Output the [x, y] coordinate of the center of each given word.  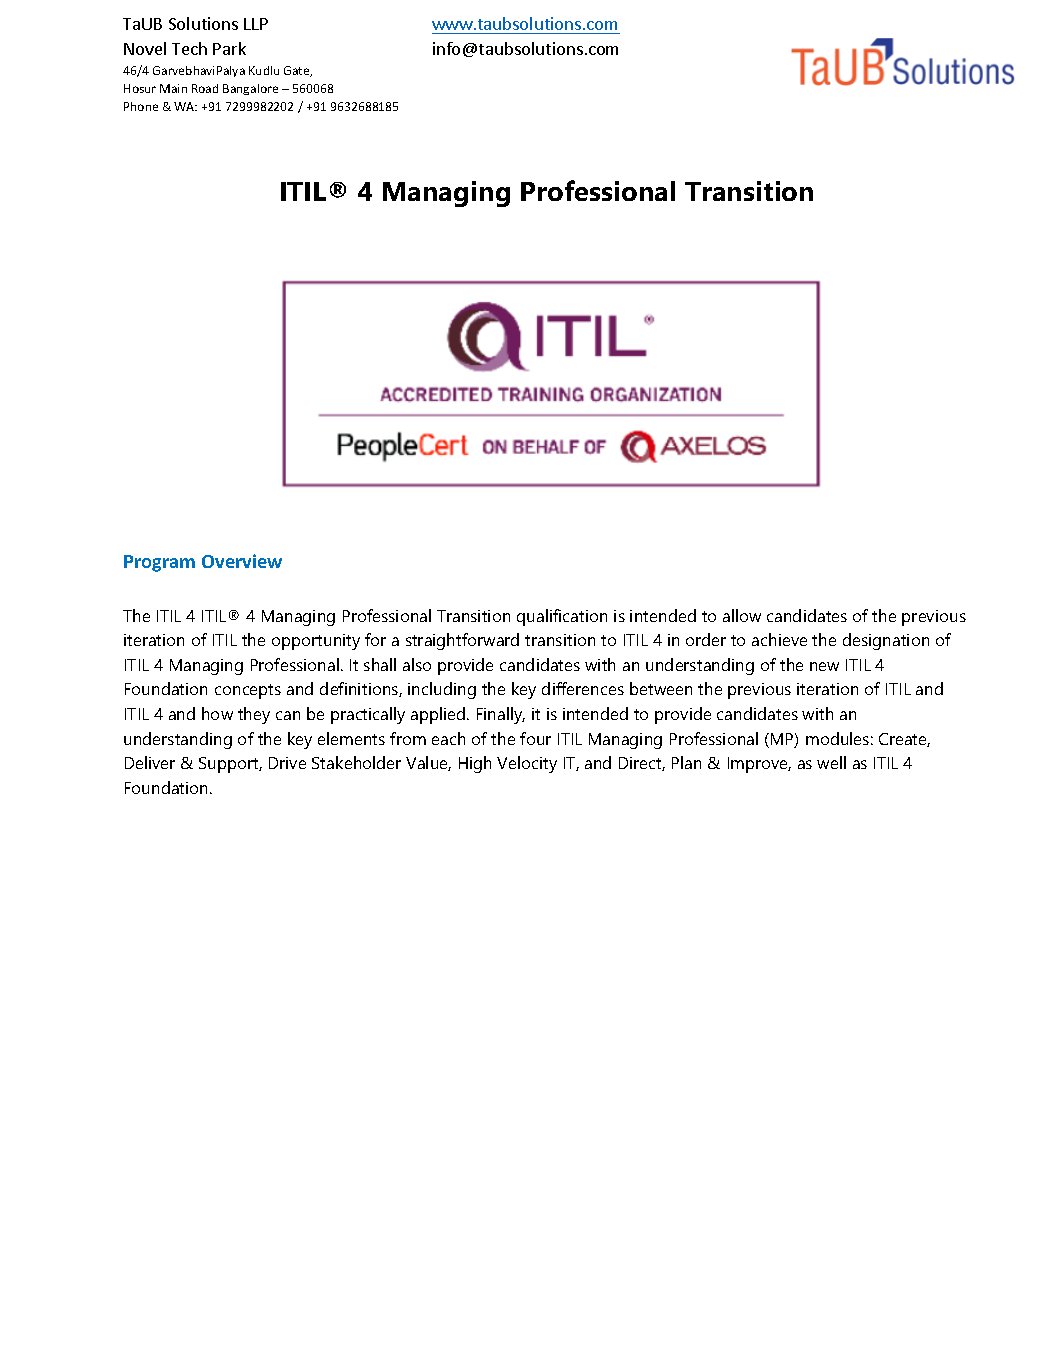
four [535, 738]
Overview [242, 561]
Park [229, 48]
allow [742, 615]
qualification [562, 617]
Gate [298, 71]
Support [230, 765]
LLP [256, 24]
